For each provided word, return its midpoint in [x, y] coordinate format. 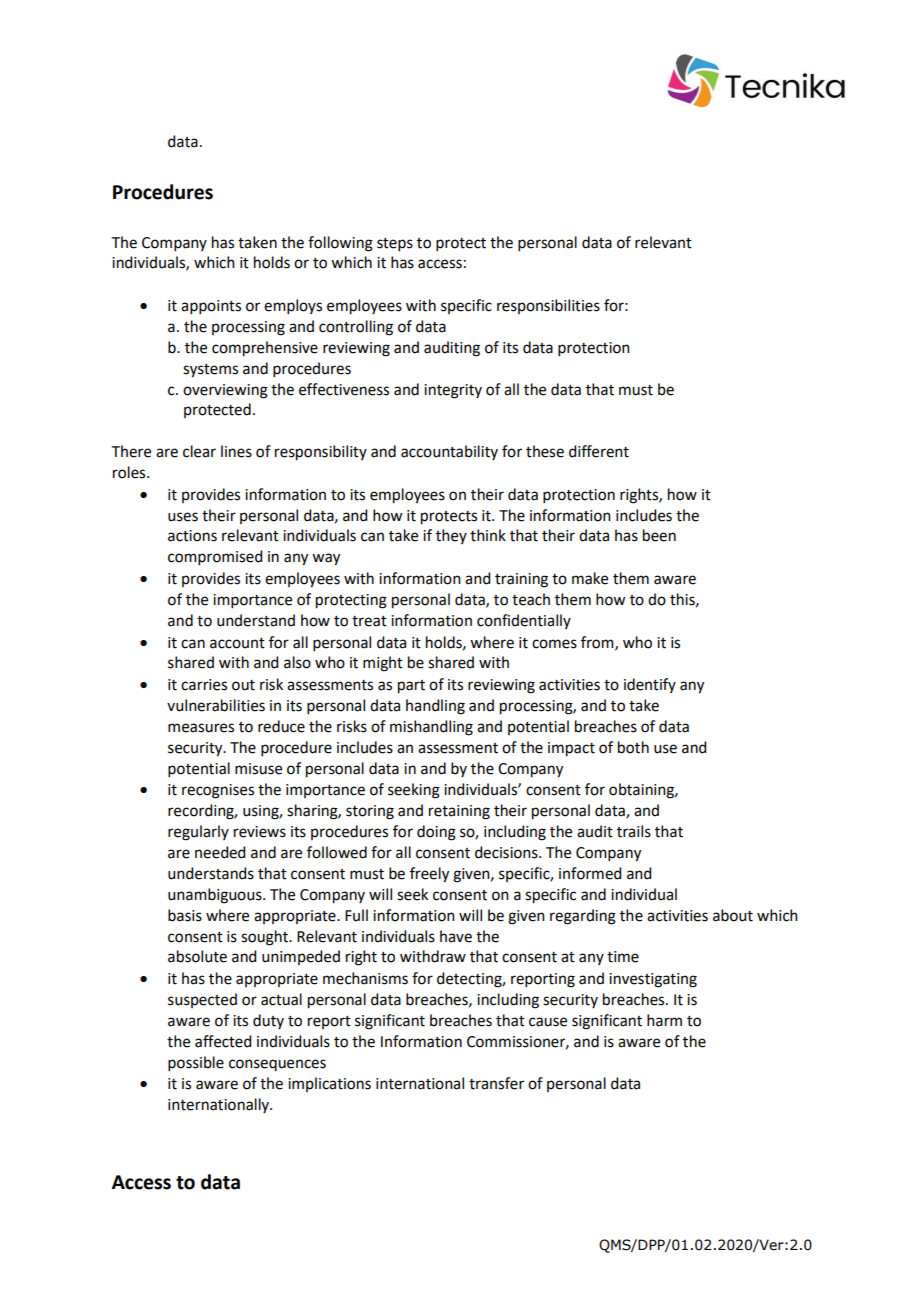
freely [429, 875]
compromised [215, 557]
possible [196, 1063]
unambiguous [216, 896]
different [599, 451]
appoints [211, 307]
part [411, 687]
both [633, 747]
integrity [453, 391]
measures [201, 728]
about [733, 915]
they [451, 536]
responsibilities [548, 306]
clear [199, 451]
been [659, 535]
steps [395, 244]
